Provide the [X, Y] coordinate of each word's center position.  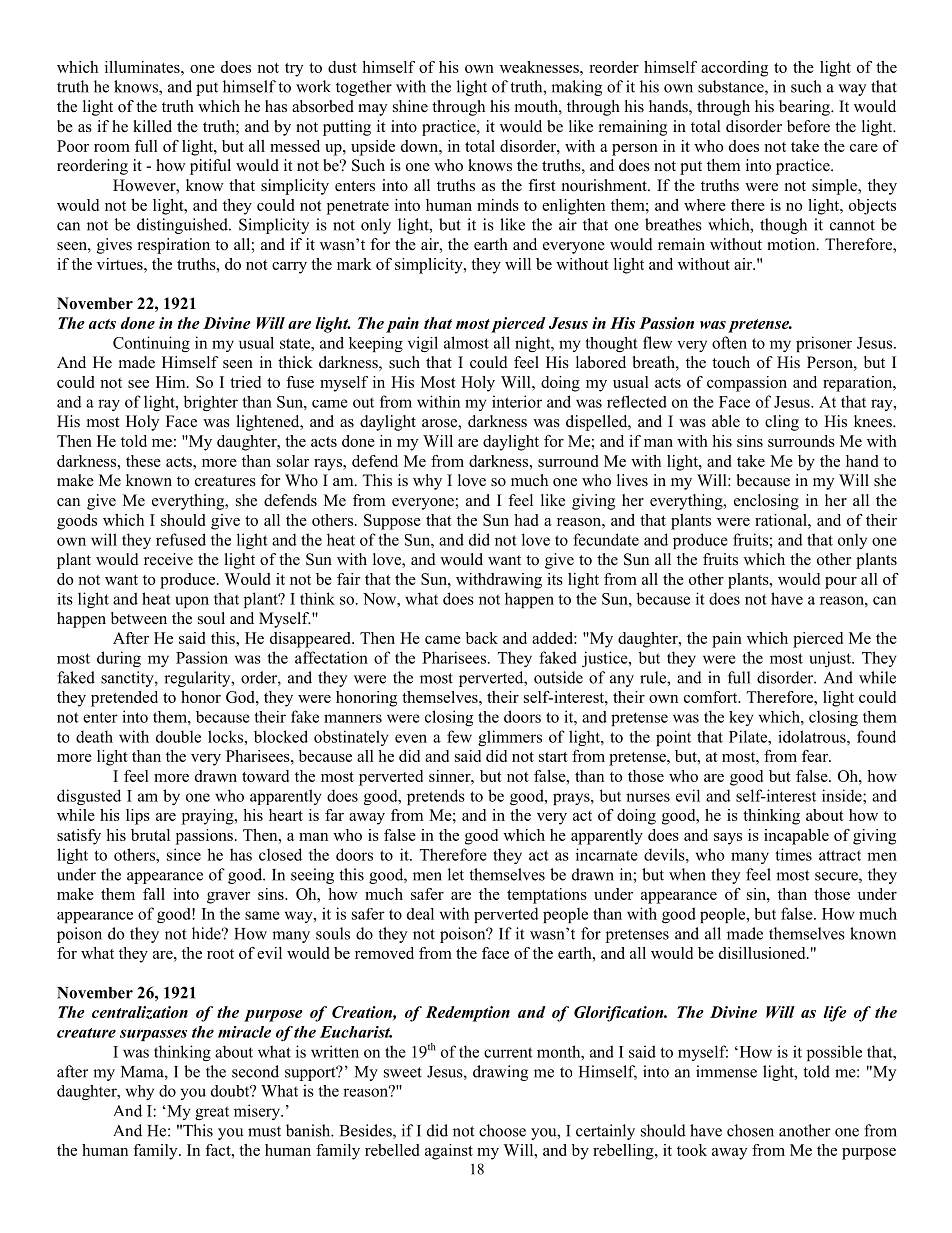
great [212, 1113]
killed [152, 126]
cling [782, 423]
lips [138, 817]
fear [816, 756]
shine [410, 106]
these [143, 461]
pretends [436, 797]
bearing [805, 108]
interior [517, 401]
